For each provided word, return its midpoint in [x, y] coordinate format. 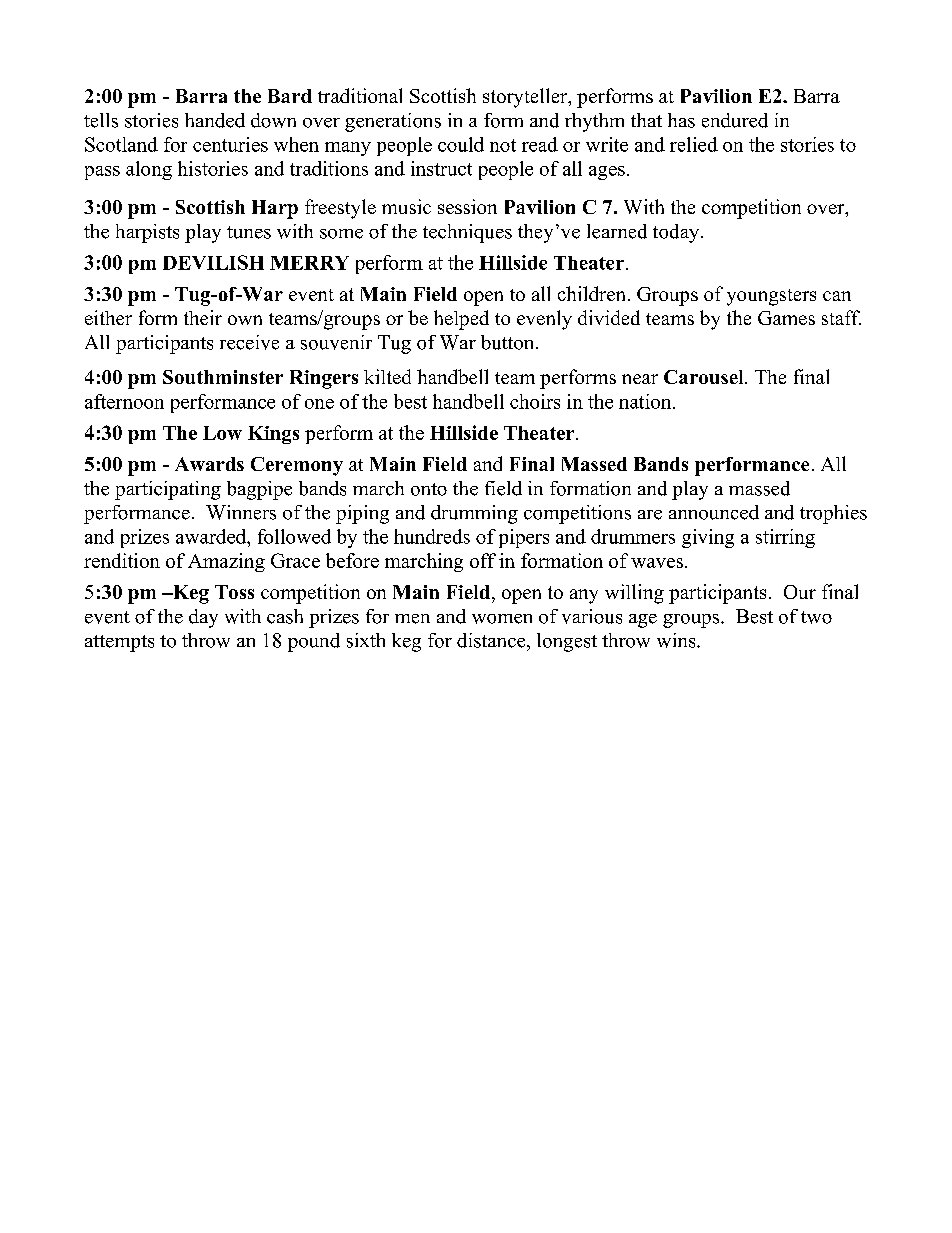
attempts [119, 643]
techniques [467, 233]
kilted [387, 376]
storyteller [526, 98]
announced [714, 512]
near [640, 379]
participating [168, 490]
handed [215, 120]
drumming [474, 514]
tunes [249, 232]
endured [735, 120]
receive [249, 342]
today [677, 233]
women [502, 619]
